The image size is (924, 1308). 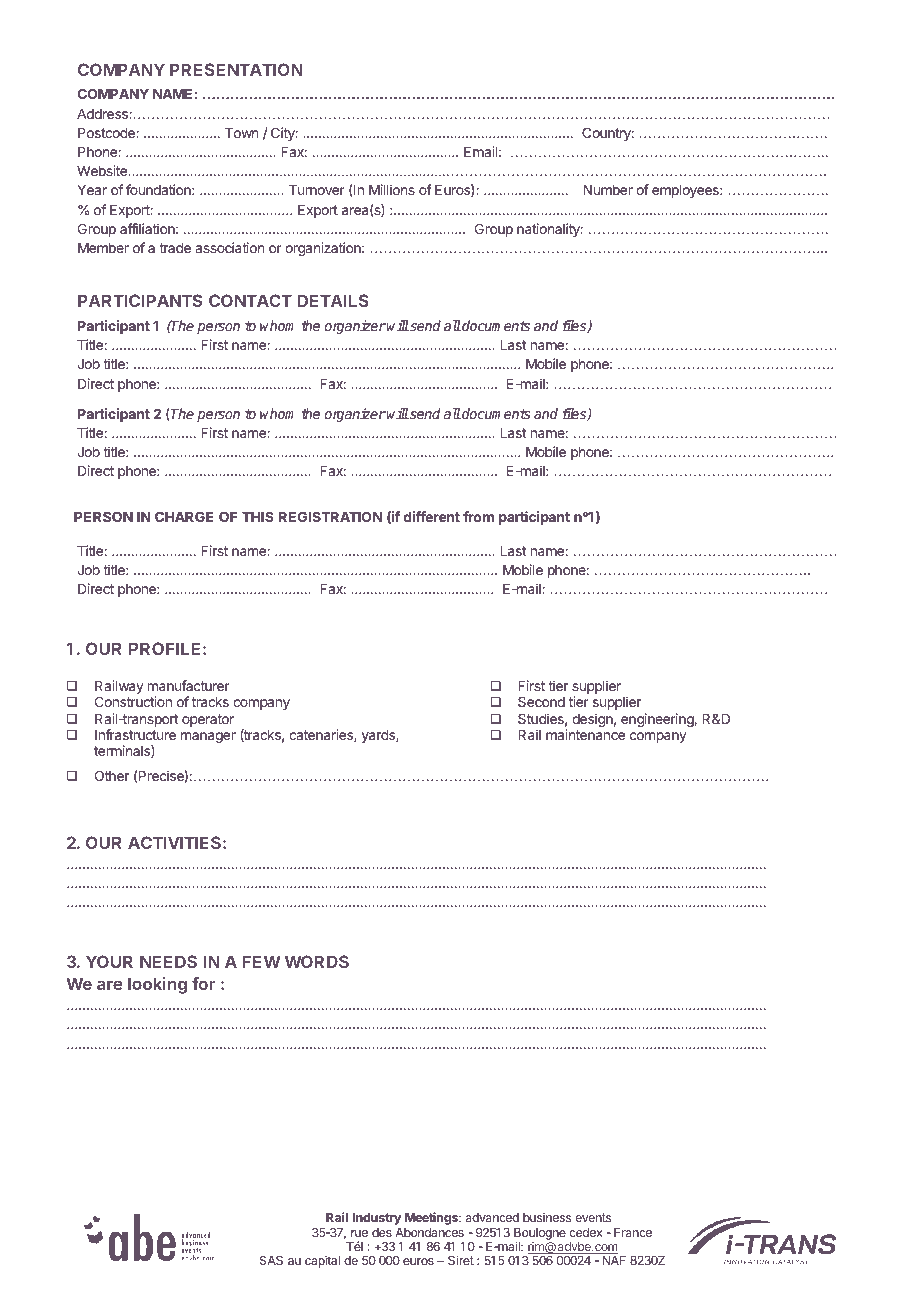 I want to click on SAS, so click(x=271, y=1260).
